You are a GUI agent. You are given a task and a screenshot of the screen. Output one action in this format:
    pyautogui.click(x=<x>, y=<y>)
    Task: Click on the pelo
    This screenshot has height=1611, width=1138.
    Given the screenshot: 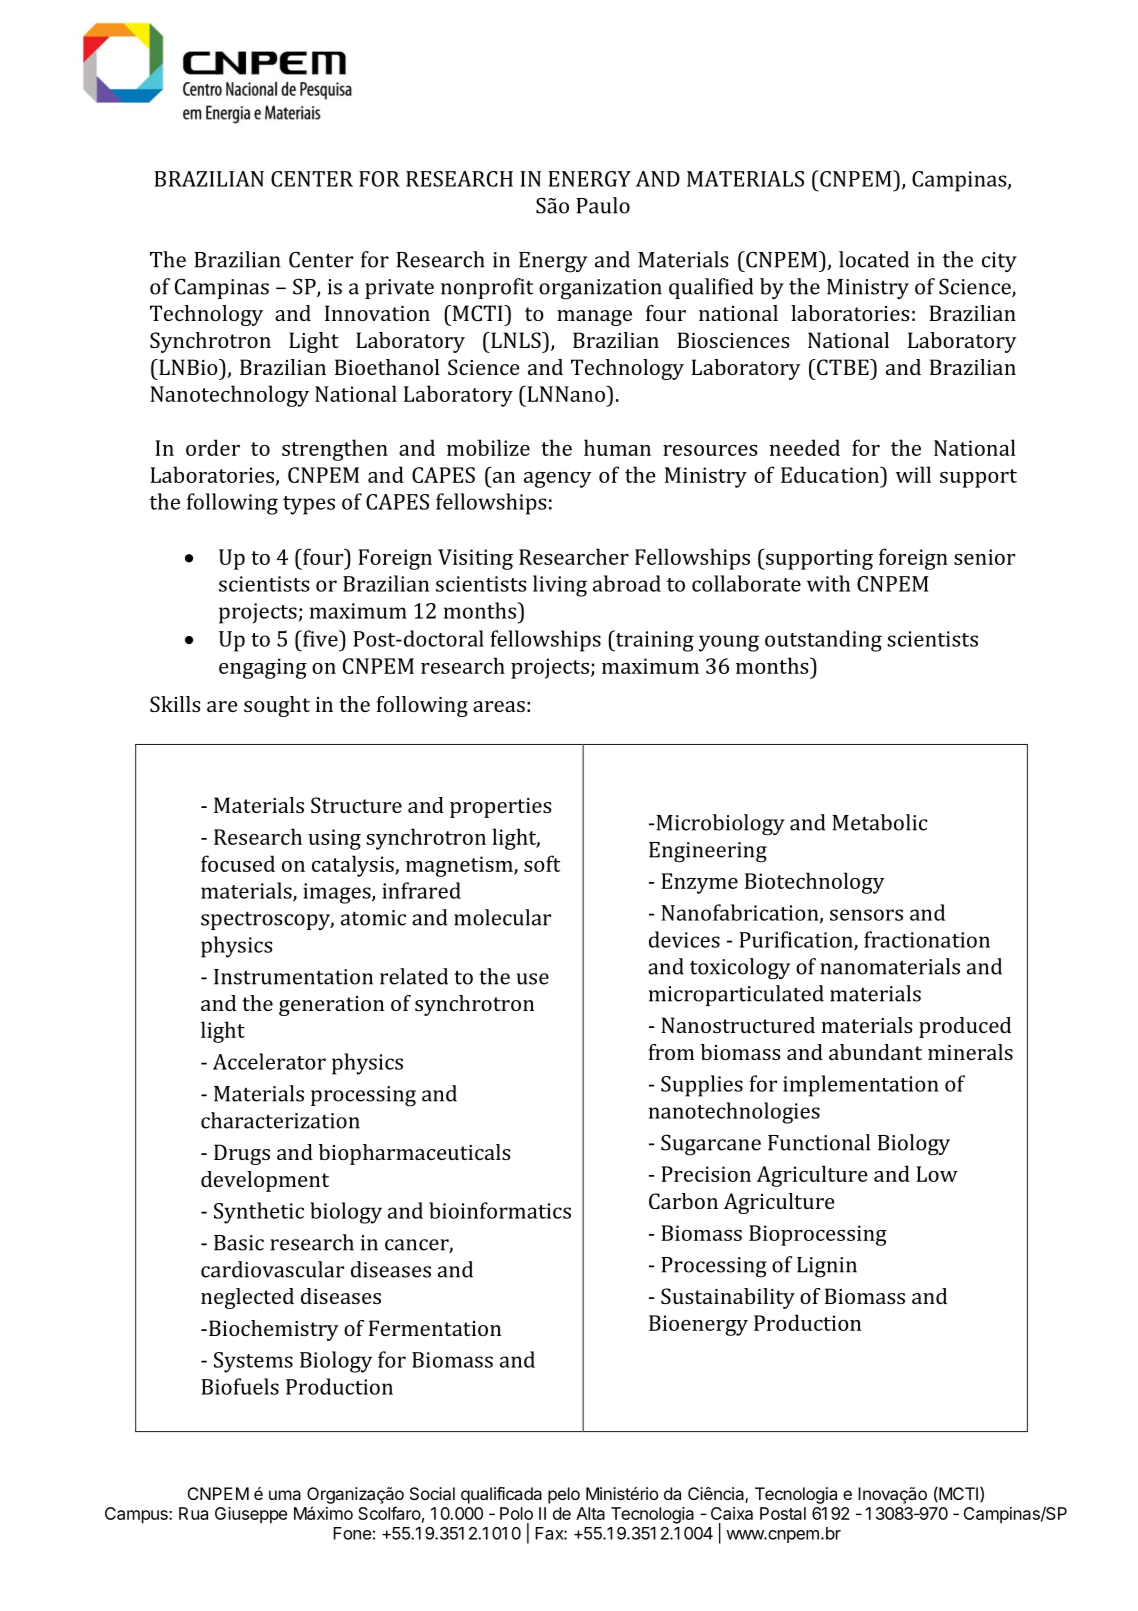 What is the action you would take?
    pyautogui.click(x=564, y=1495)
